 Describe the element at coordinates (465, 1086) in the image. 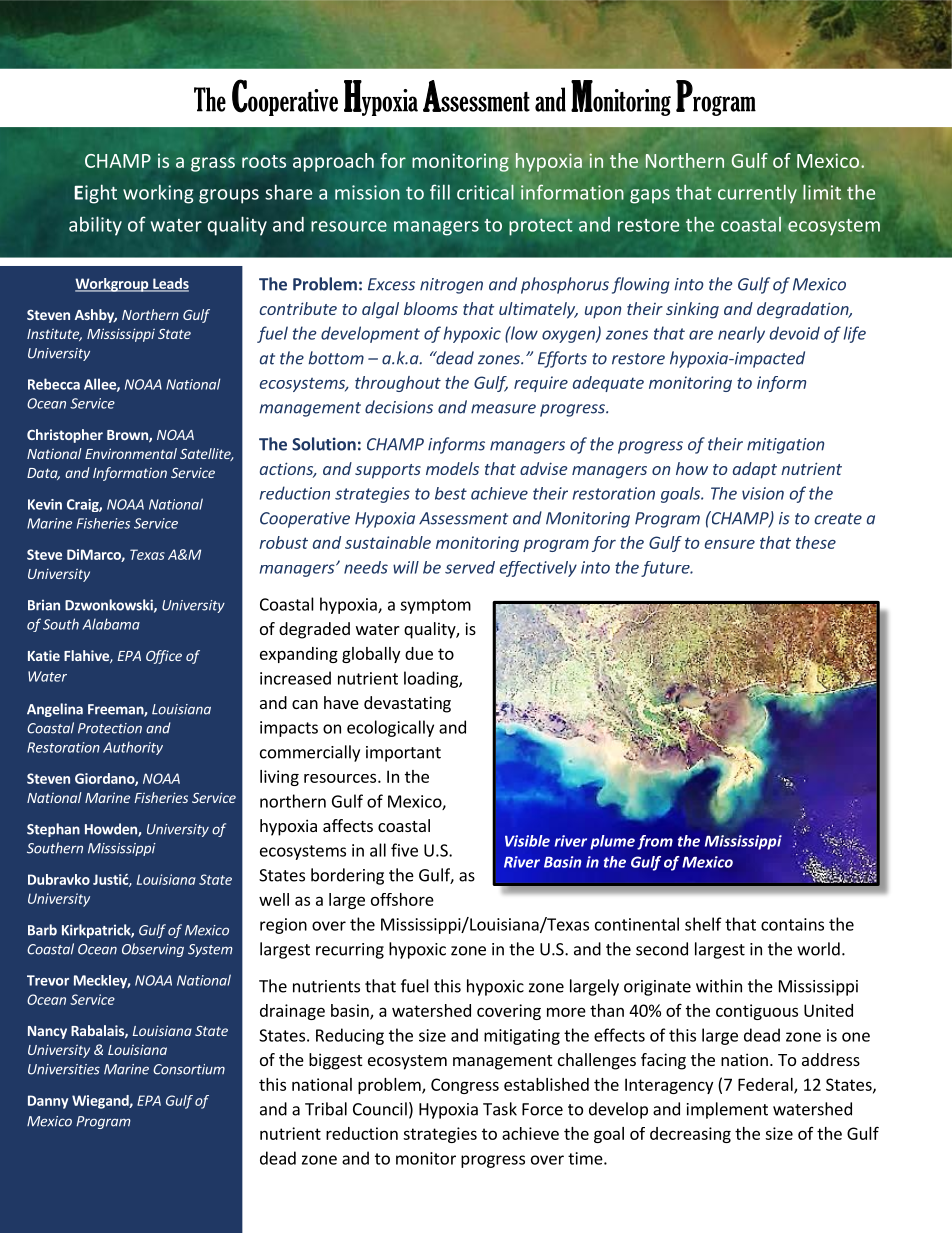

I see `Congress` at that location.
